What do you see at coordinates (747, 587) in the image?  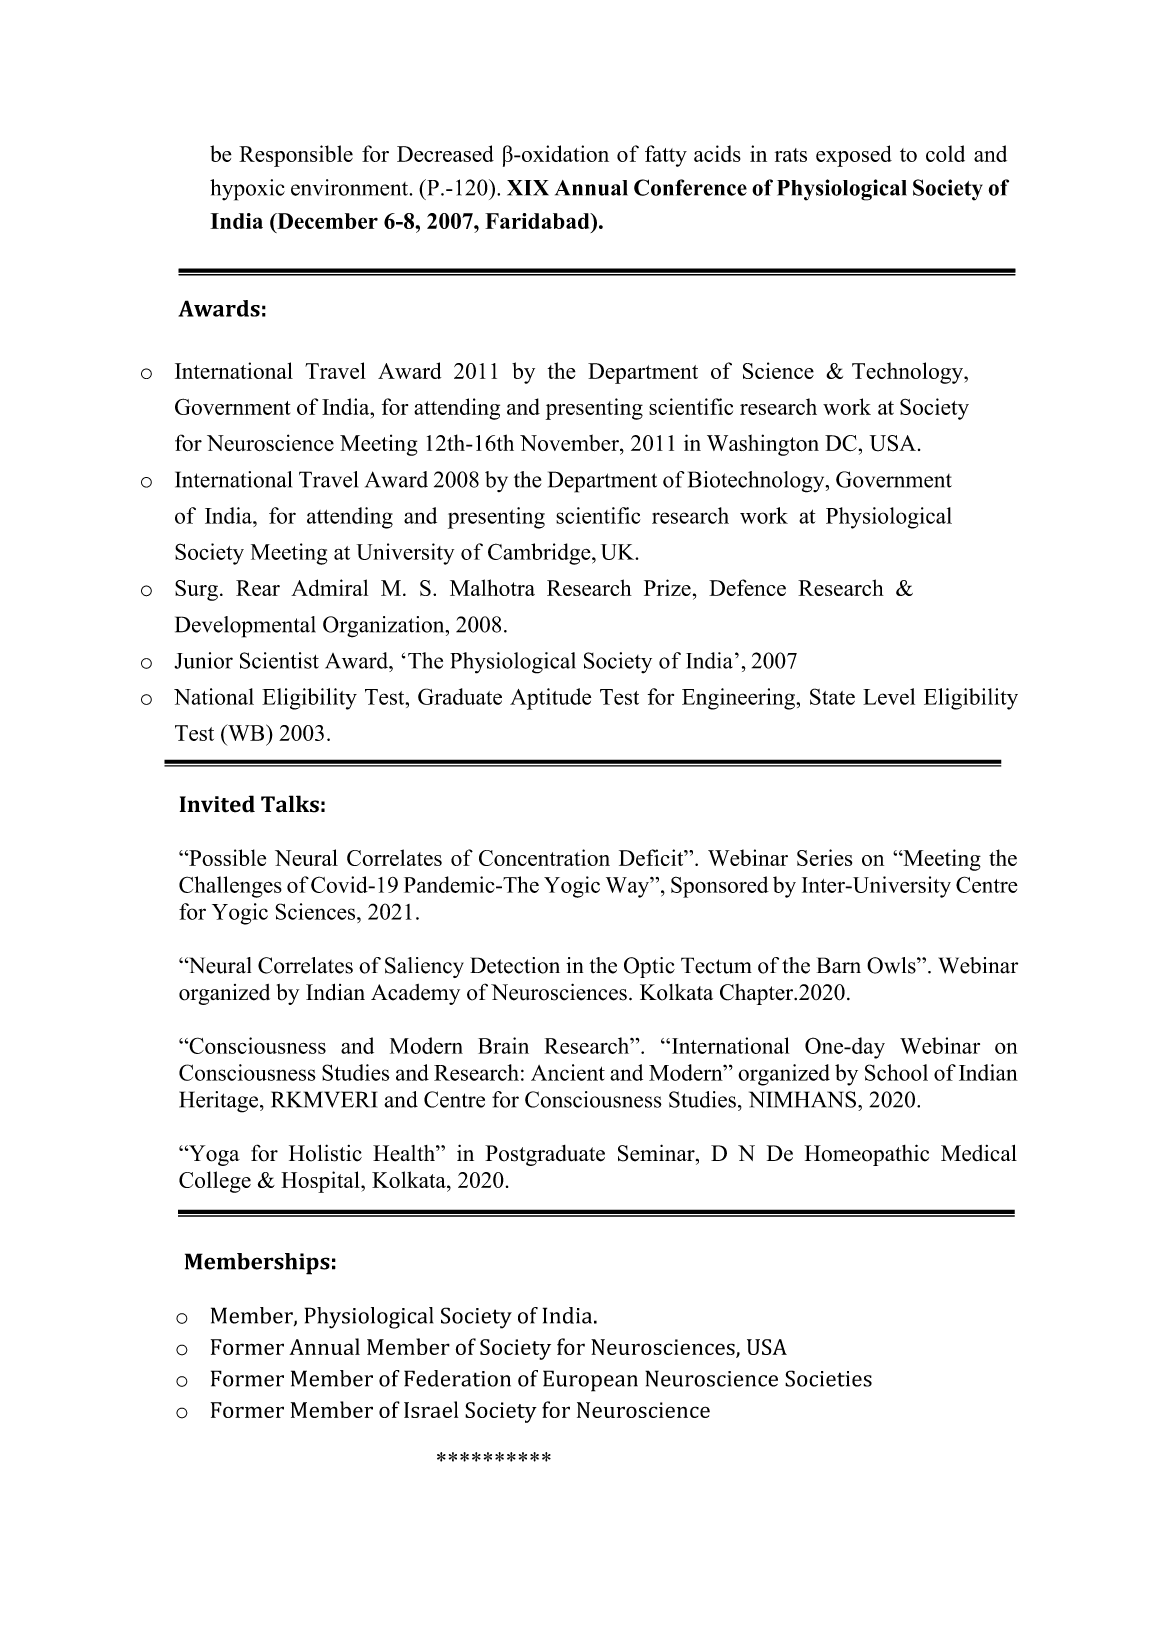 I see `Defence` at bounding box center [747, 587].
